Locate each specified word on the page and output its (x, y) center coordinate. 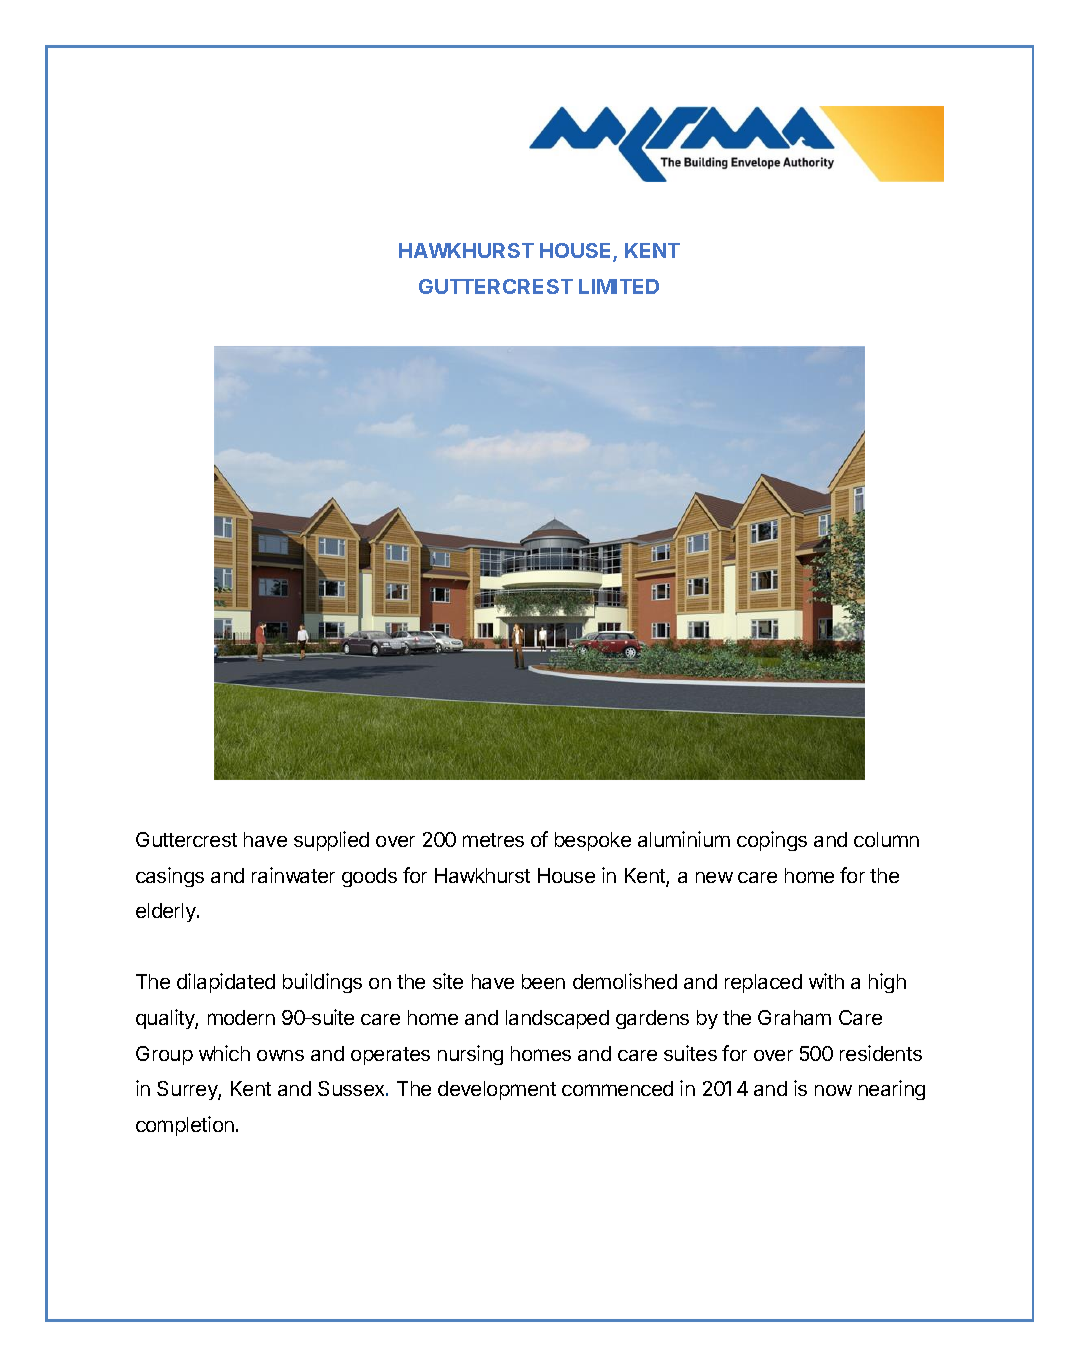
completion (185, 1126)
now (833, 1090)
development (497, 1090)
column (886, 839)
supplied (331, 841)
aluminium (684, 839)
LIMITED (619, 286)
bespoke (593, 841)
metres (493, 840)
